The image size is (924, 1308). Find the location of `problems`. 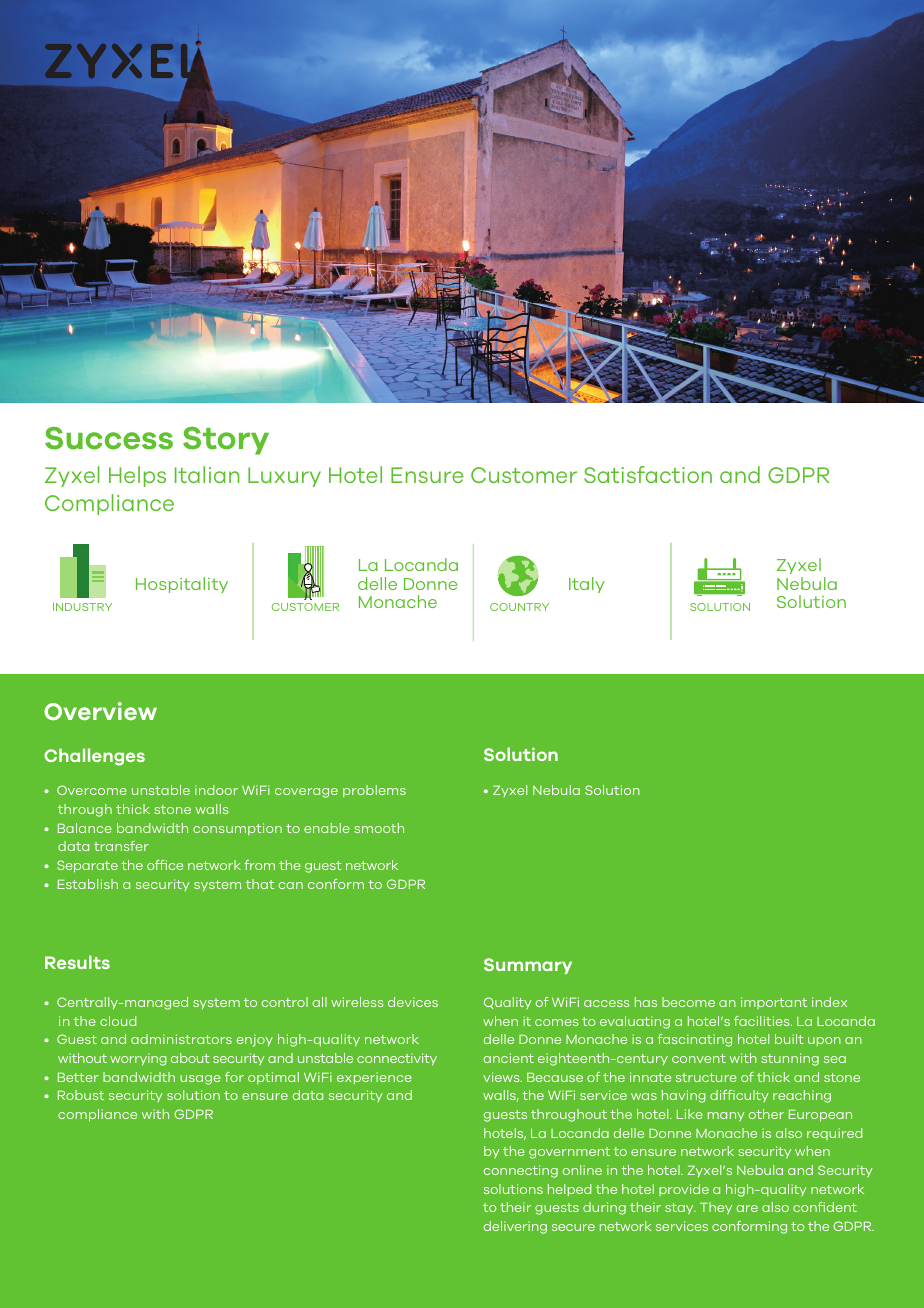

problems is located at coordinates (374, 791).
